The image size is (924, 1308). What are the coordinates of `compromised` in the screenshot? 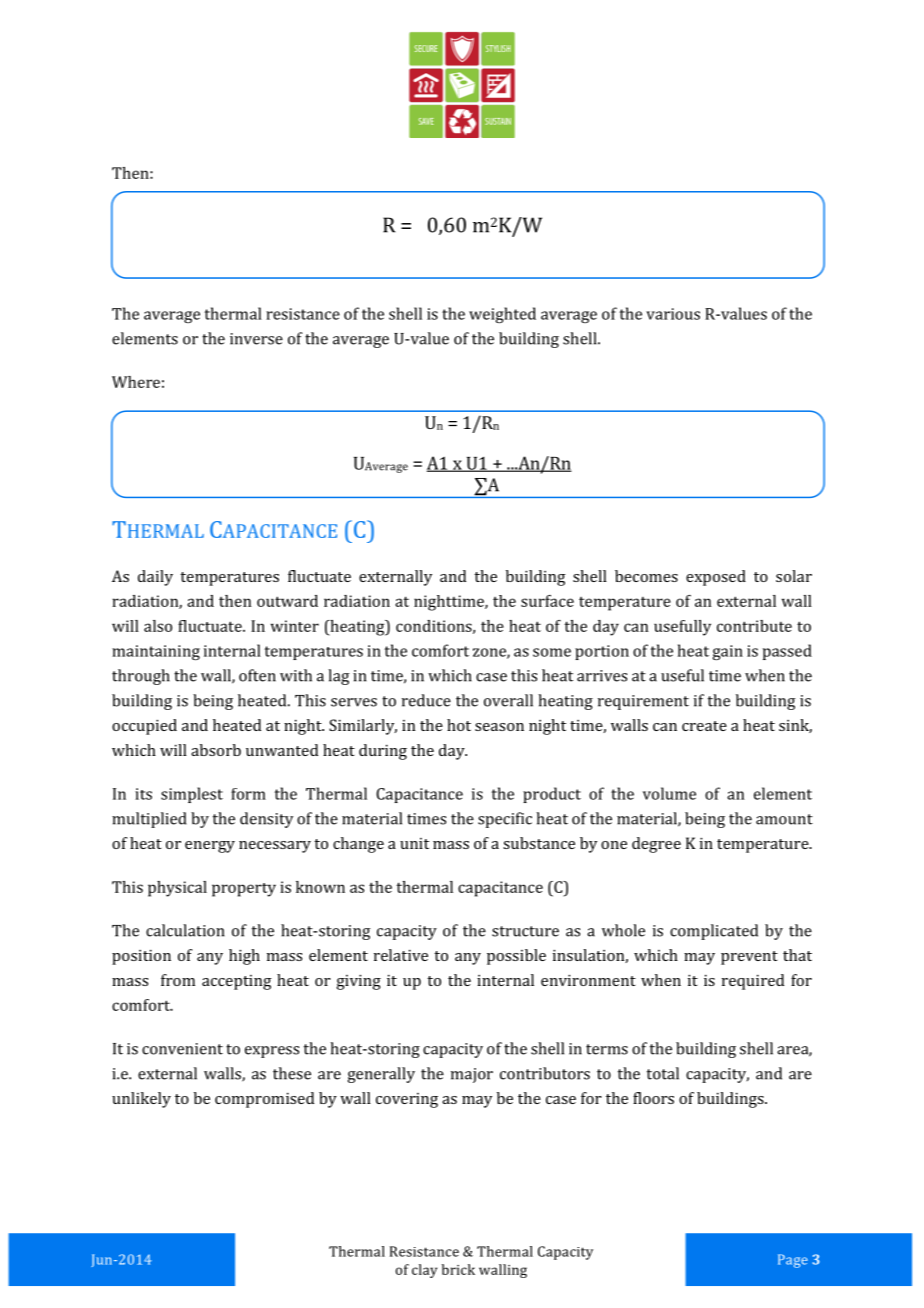 It's located at (264, 1100).
